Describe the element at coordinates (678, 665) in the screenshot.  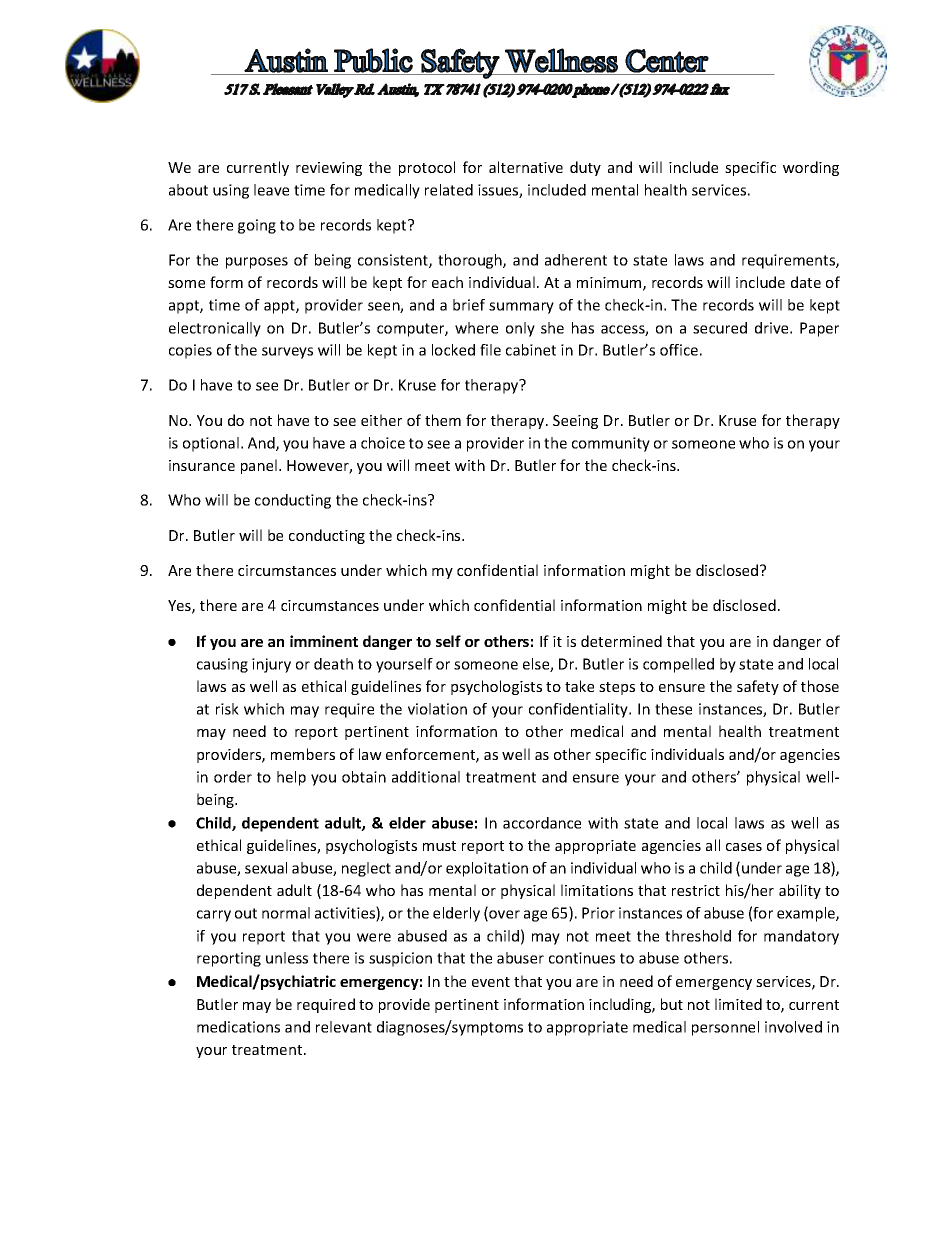
I see `compelled` at that location.
